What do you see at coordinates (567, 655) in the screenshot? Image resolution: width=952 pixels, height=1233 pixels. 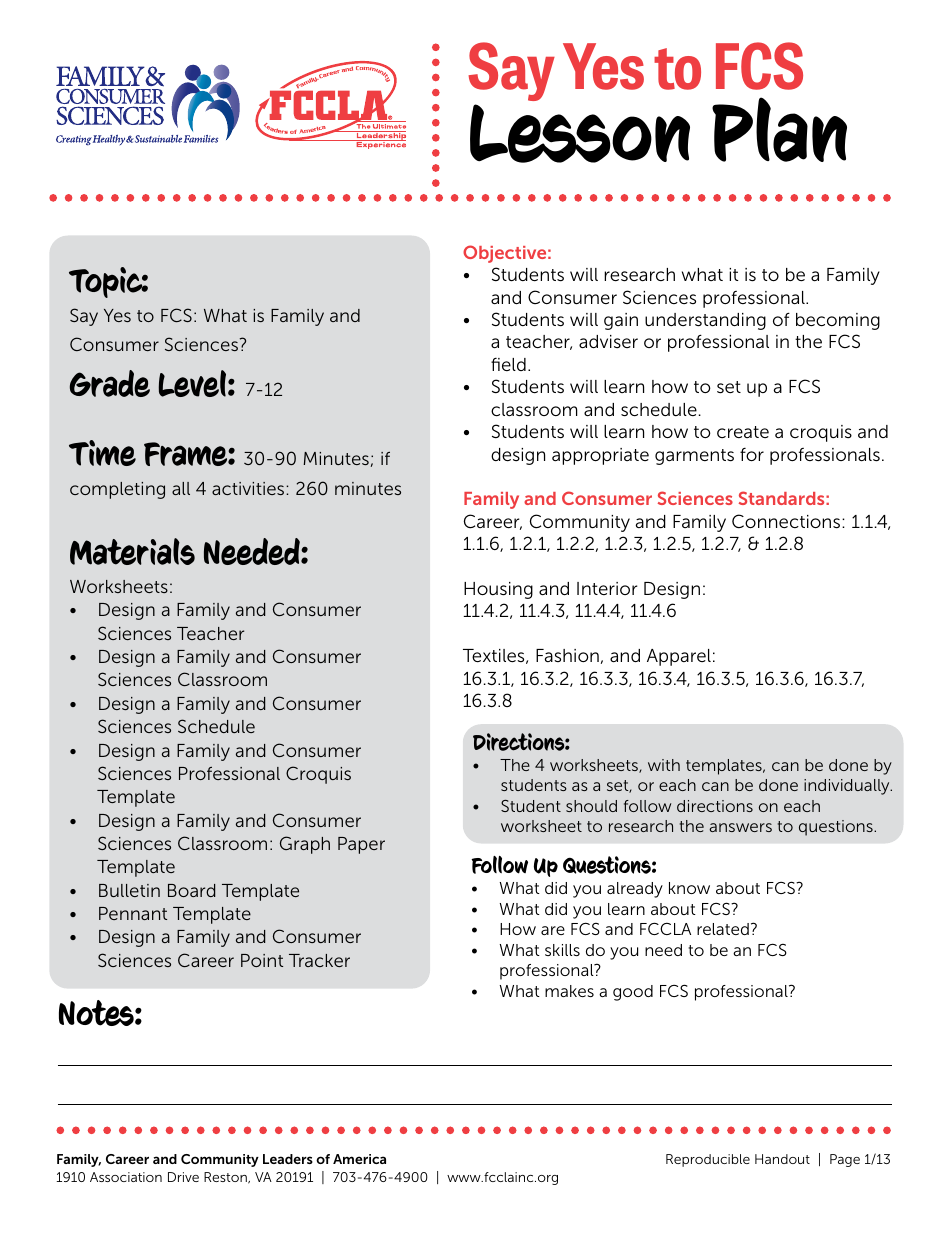 I see `Fashion` at bounding box center [567, 655].
